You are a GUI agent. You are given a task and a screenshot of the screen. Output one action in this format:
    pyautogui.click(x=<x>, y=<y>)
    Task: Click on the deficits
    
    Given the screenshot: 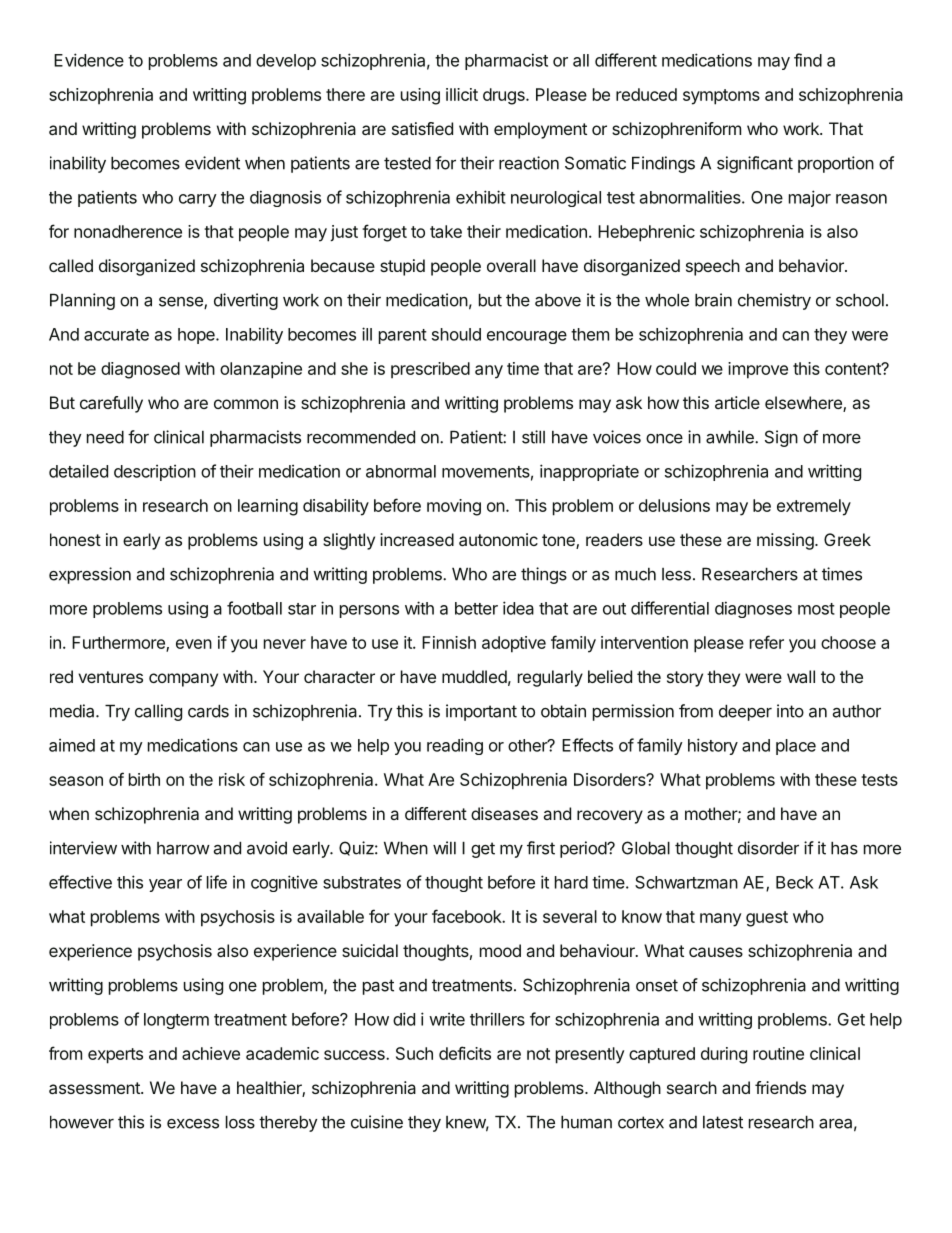 What is the action you would take?
    pyautogui.click(x=465, y=1053)
